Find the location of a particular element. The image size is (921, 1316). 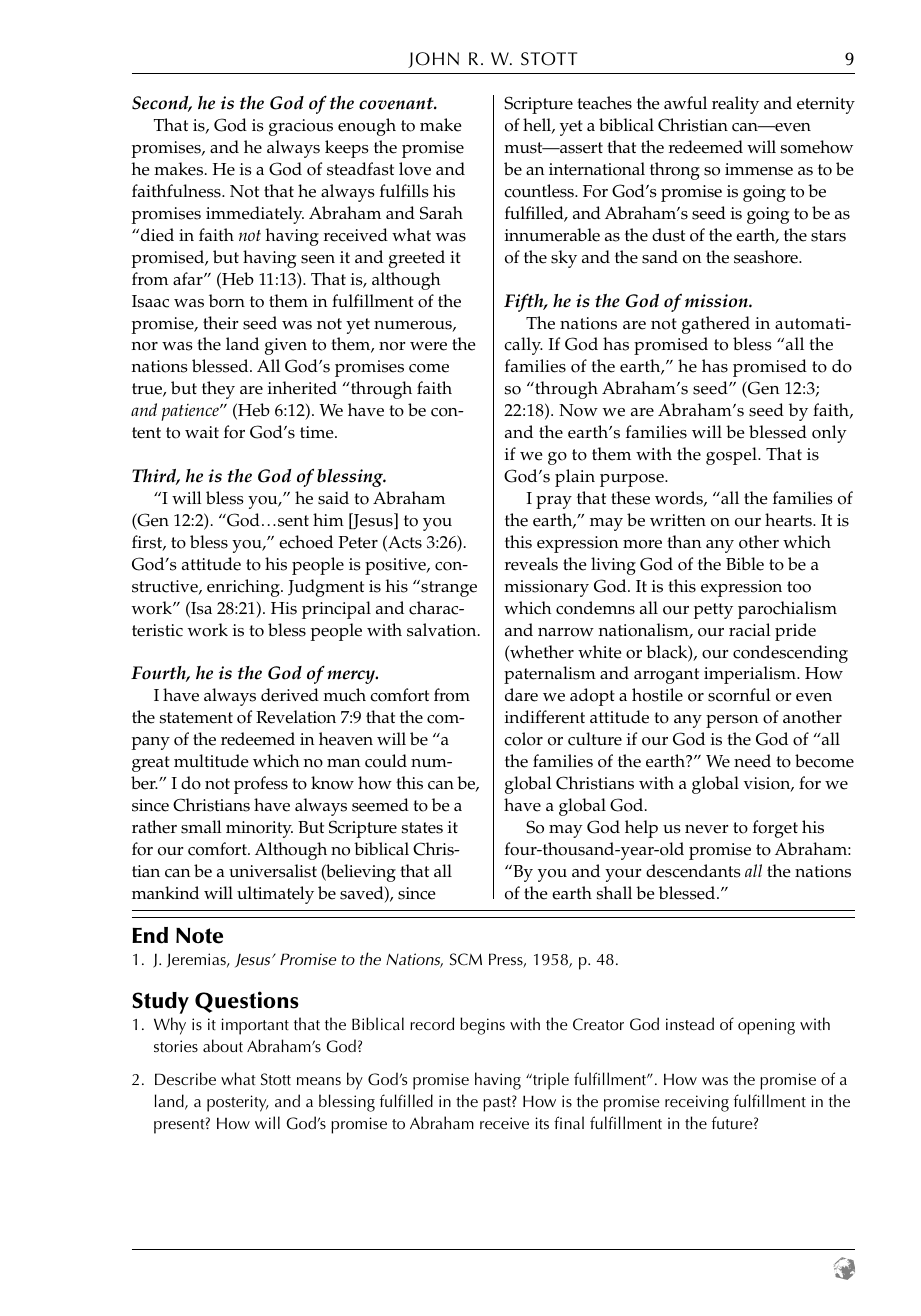

JOHN is located at coordinates (433, 60).
